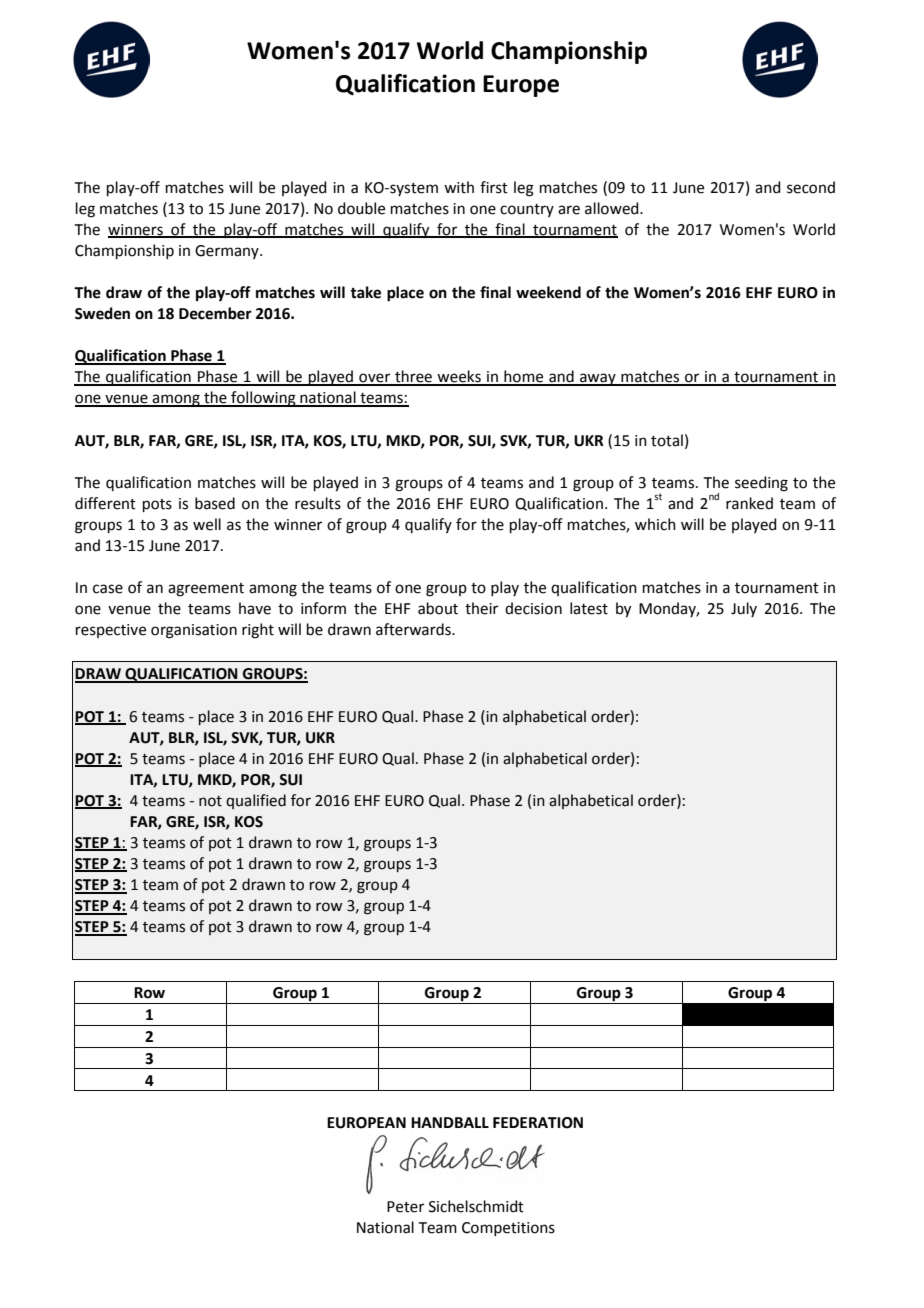  I want to click on afterwards, so click(414, 629).
